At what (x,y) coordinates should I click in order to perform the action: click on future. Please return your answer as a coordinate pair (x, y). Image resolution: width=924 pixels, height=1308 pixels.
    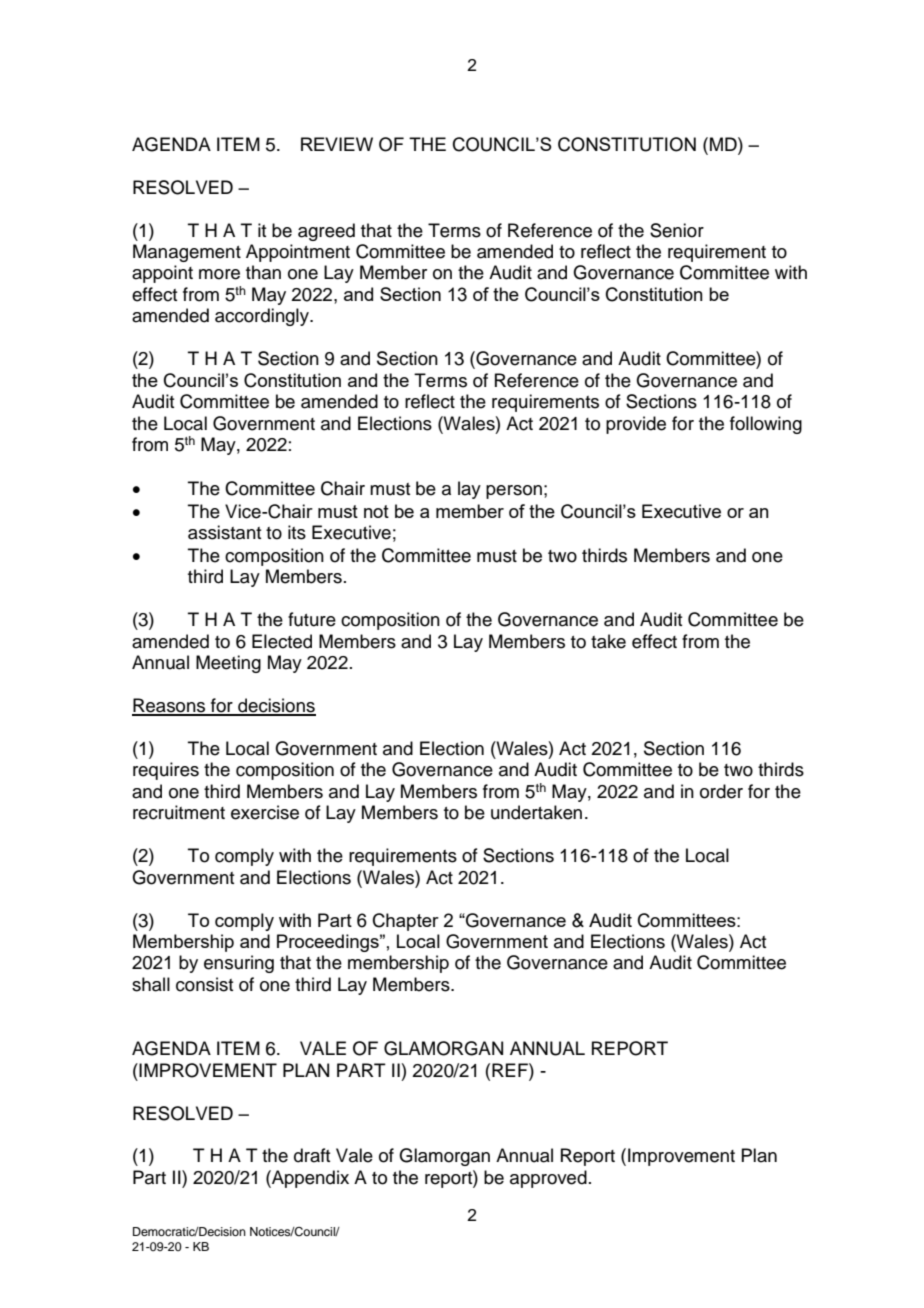
    Looking at the image, I should click on (312, 619).
